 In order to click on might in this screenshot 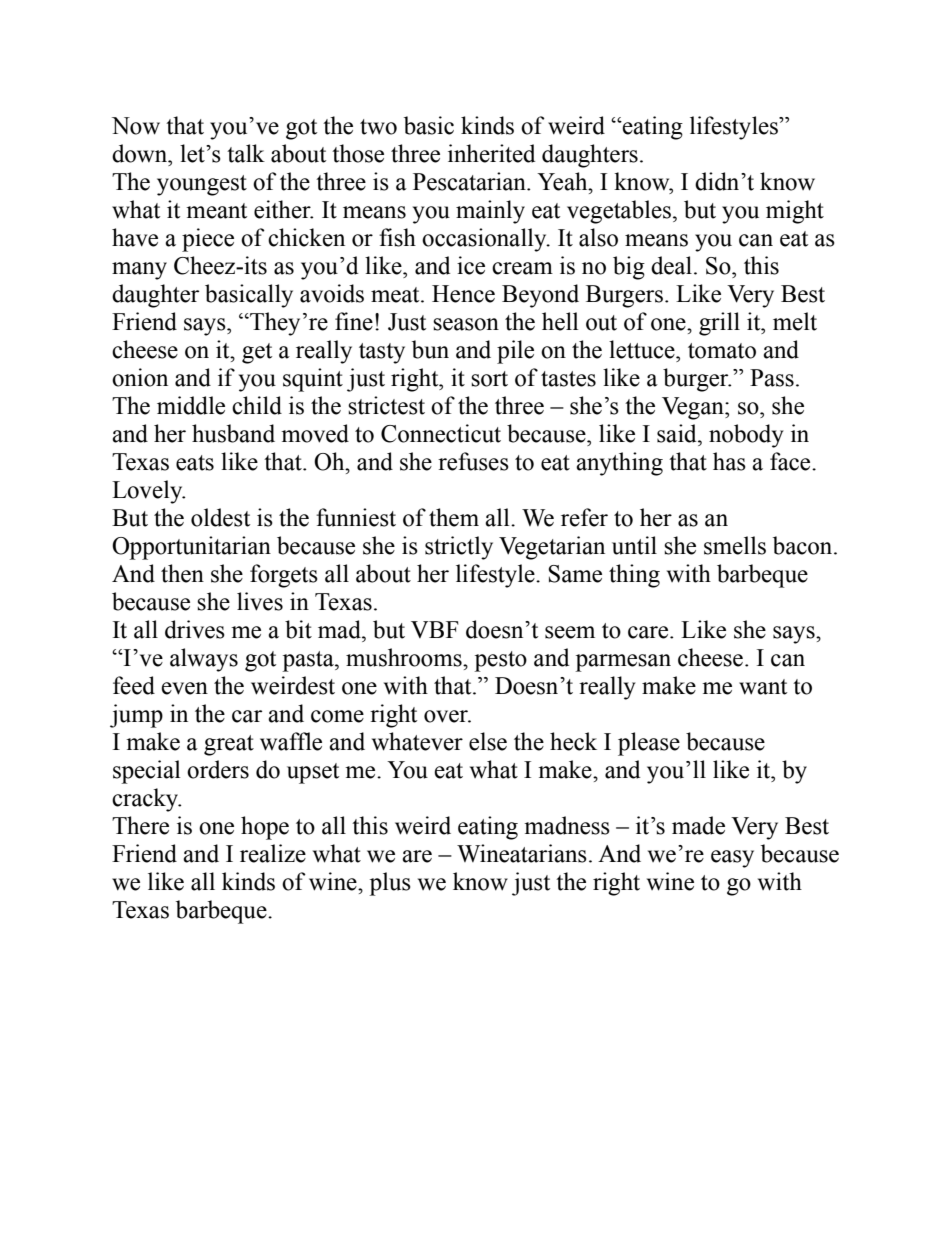, I will do `click(795, 212)`.
